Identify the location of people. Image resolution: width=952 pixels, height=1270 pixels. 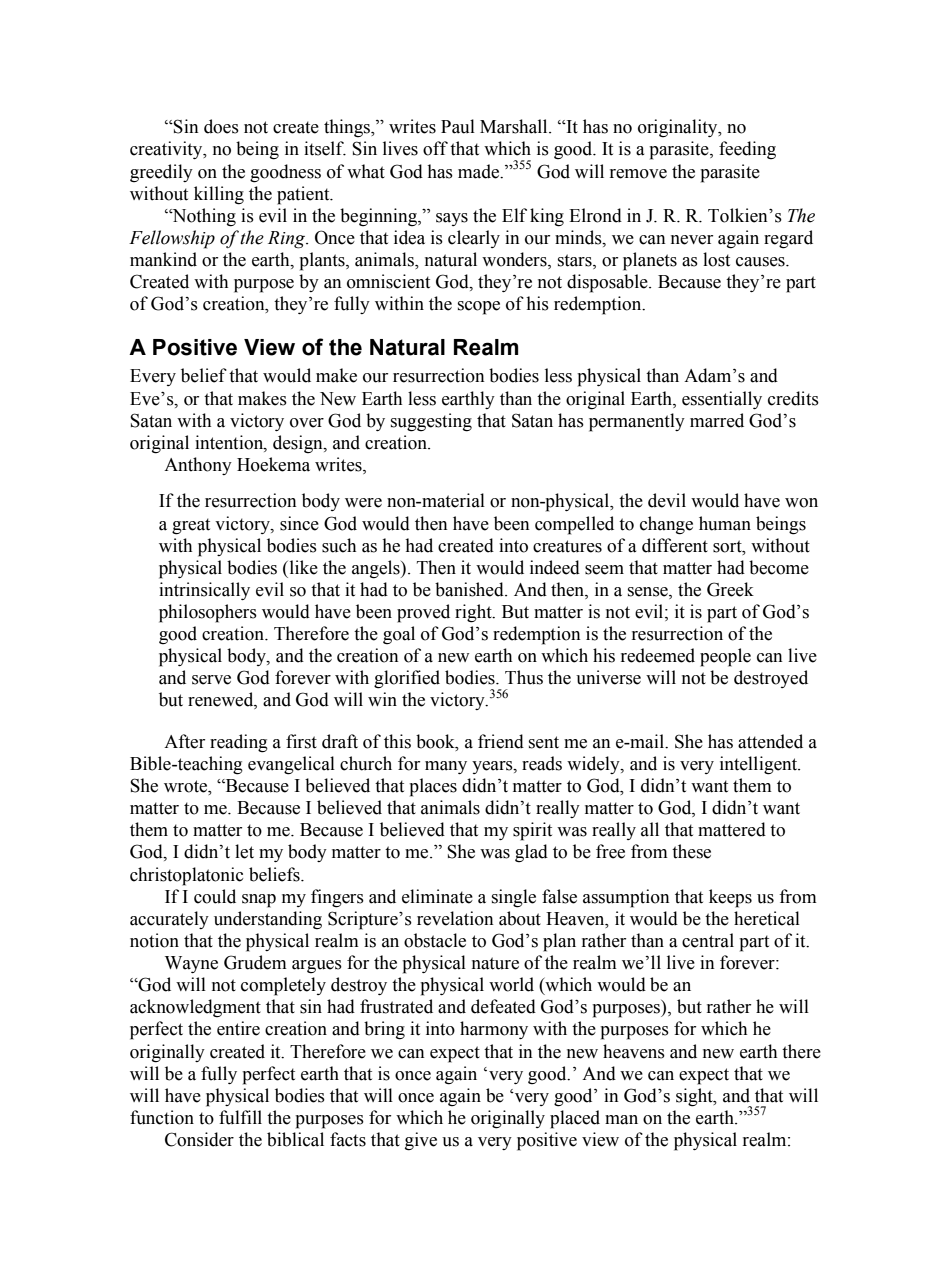
(725, 657).
